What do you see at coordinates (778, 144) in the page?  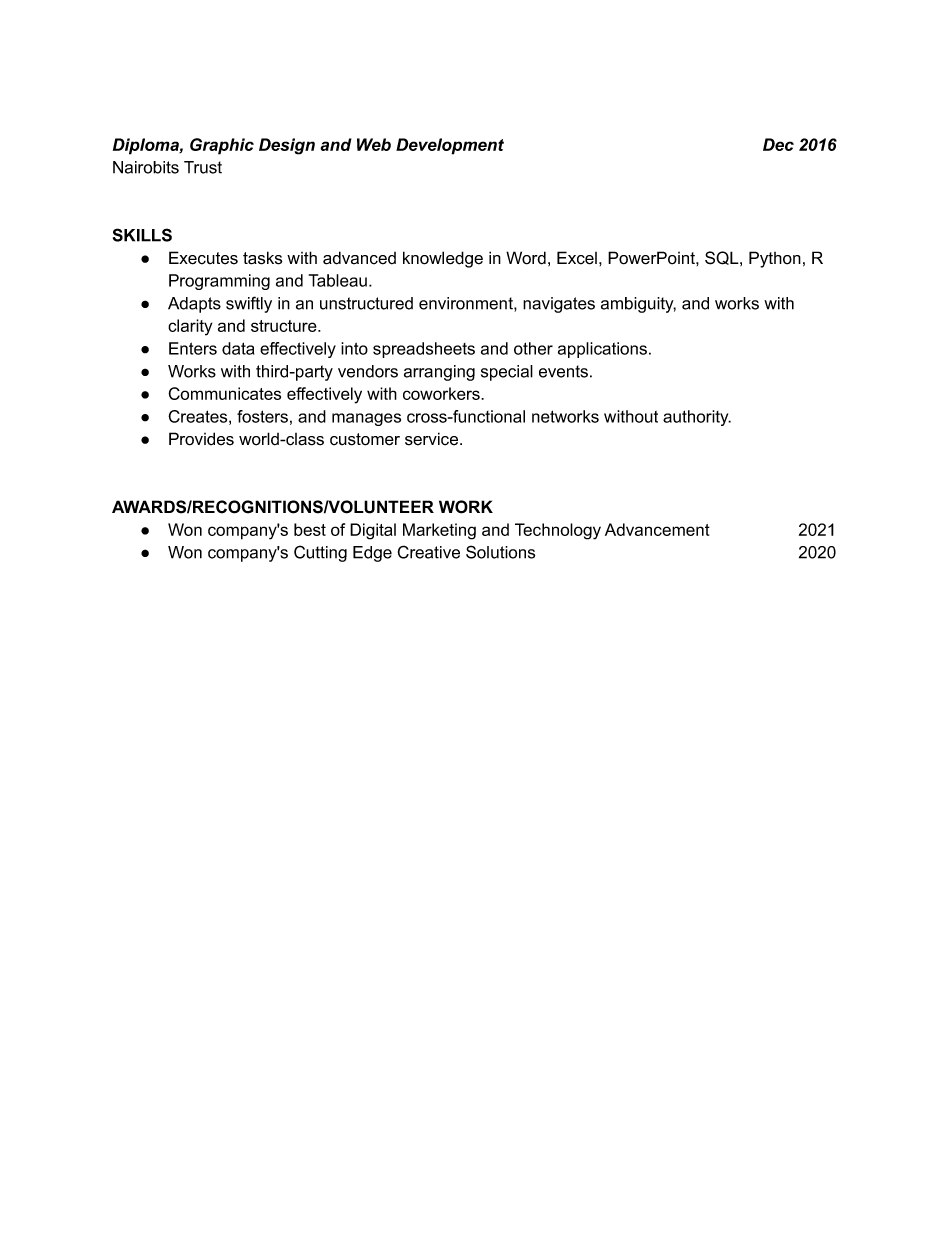 I see `Dec` at bounding box center [778, 144].
